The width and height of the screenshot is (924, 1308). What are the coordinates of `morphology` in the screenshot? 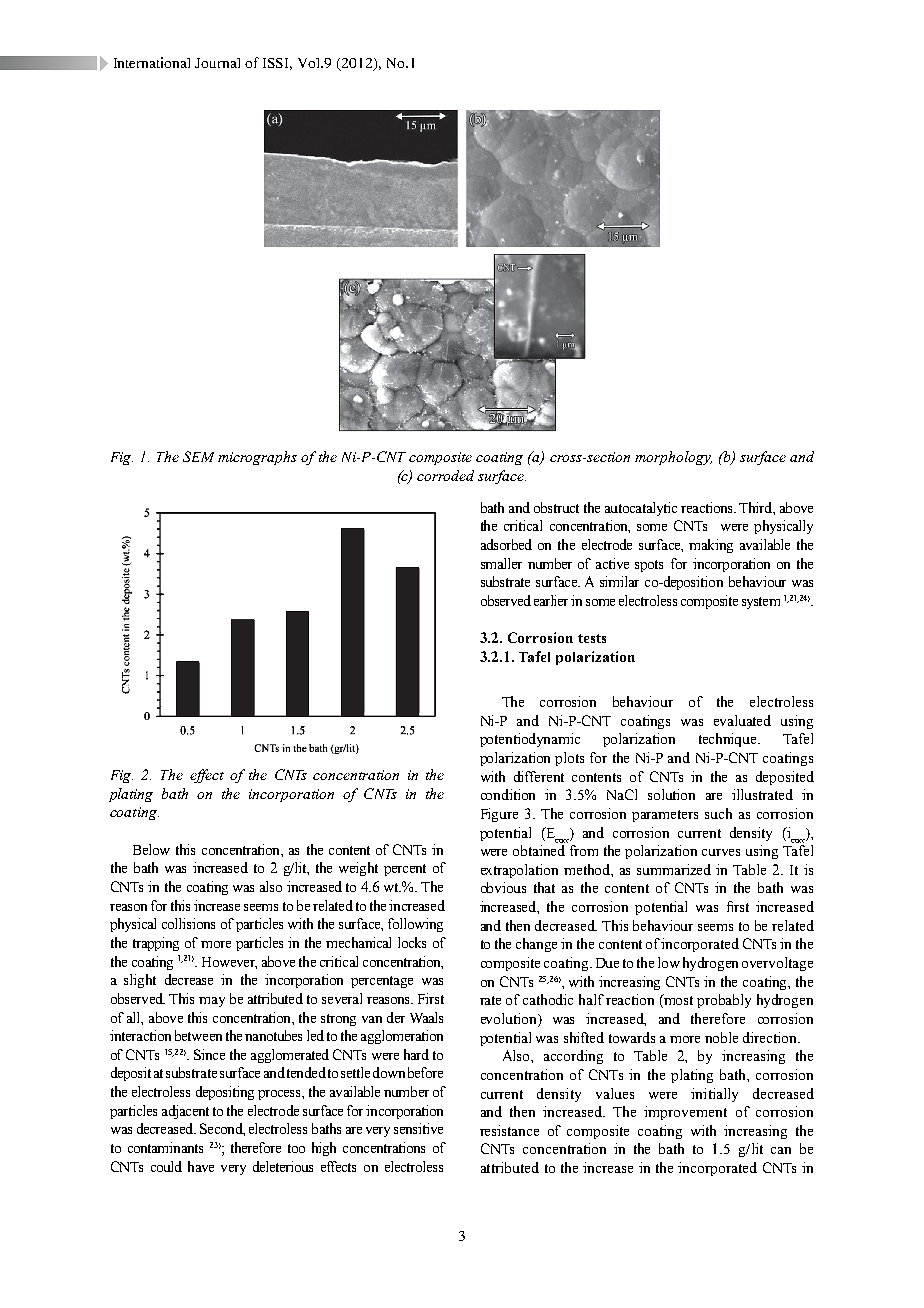 It's located at (673, 458).
